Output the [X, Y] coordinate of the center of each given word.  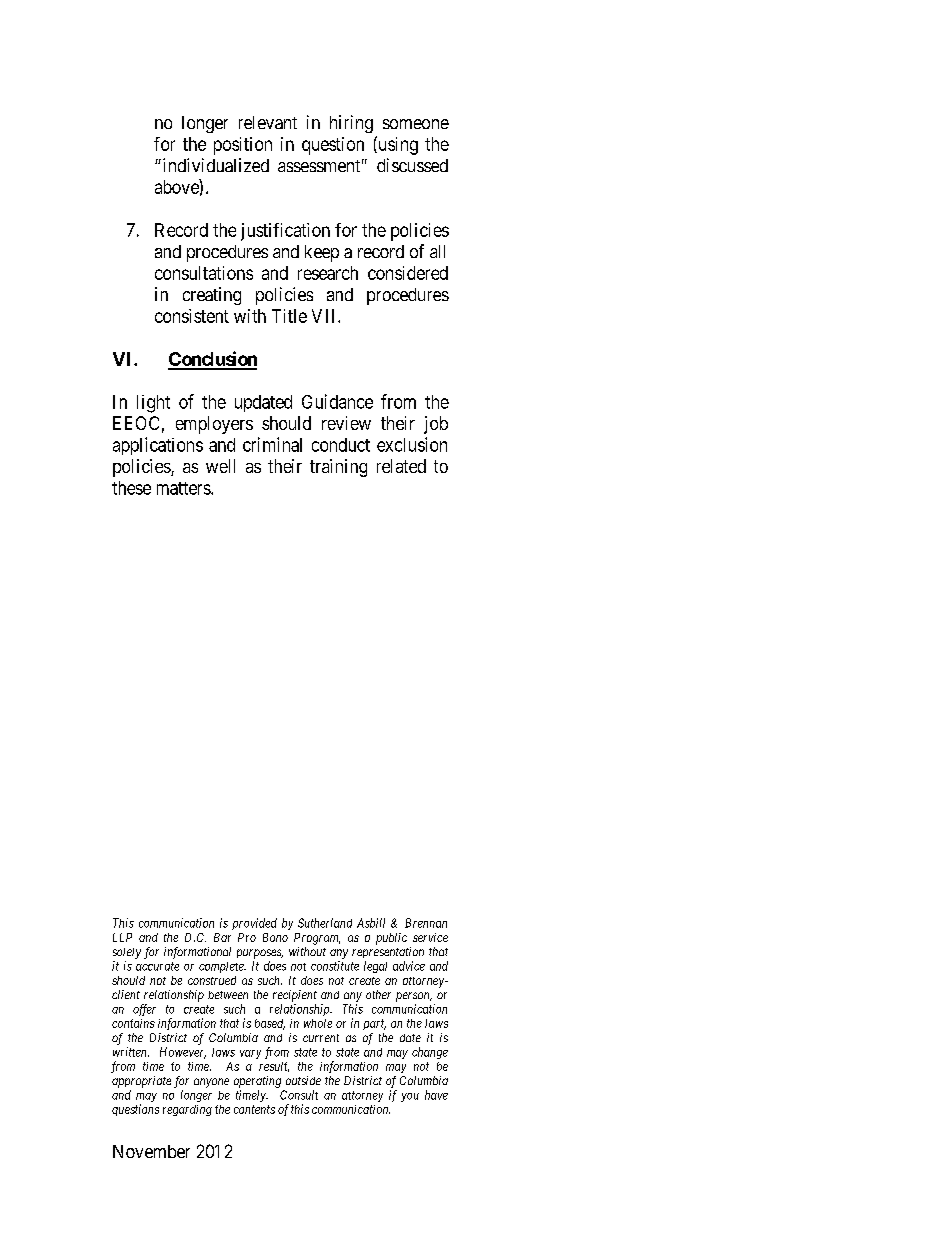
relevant [268, 122]
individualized [214, 165]
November [151, 1151]
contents [254, 1109]
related [401, 466]
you [410, 1097]
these [131, 488]
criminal [272, 444]
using [397, 145]
